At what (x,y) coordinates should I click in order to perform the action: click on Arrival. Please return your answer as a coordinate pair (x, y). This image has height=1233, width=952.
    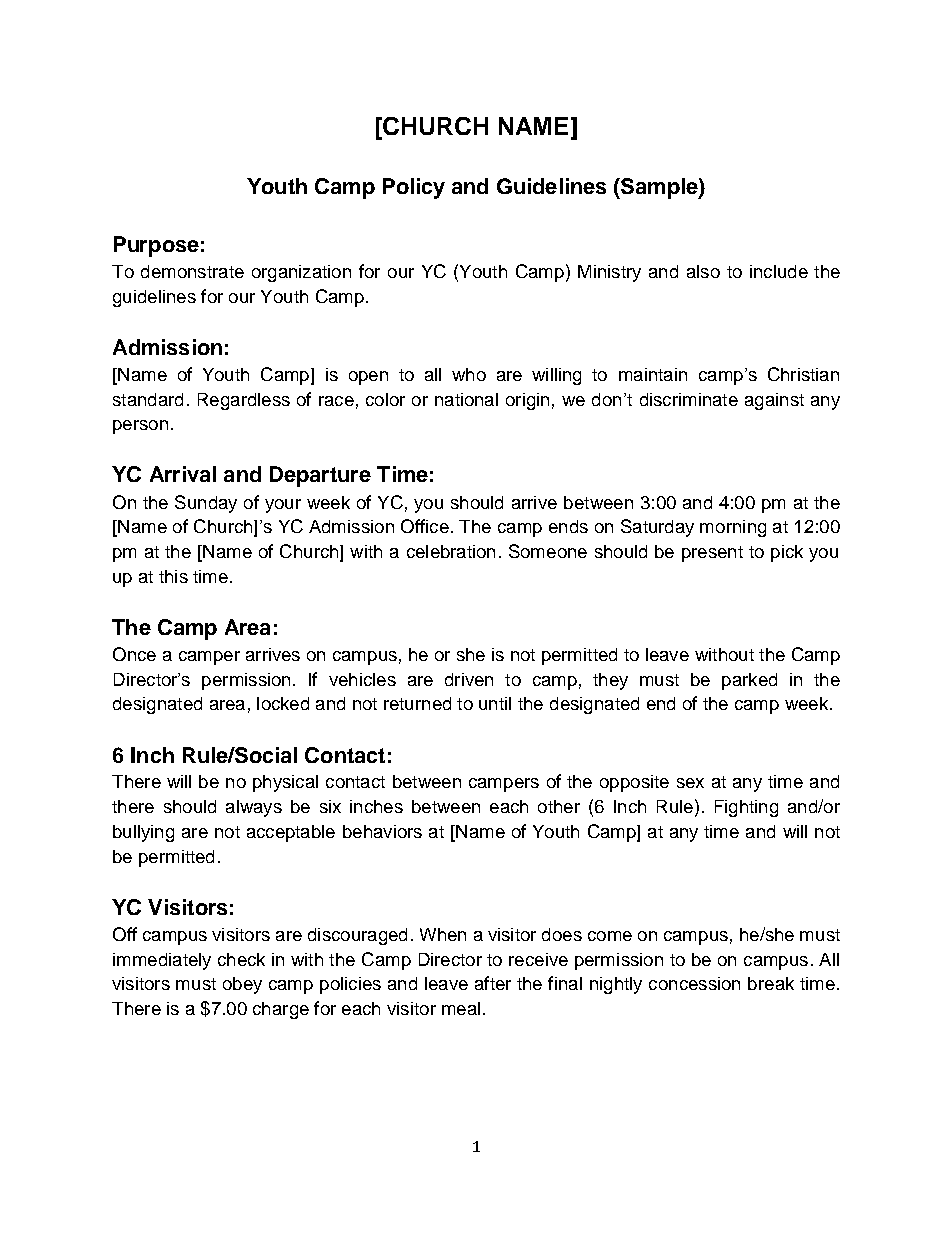
    Looking at the image, I should click on (183, 474).
